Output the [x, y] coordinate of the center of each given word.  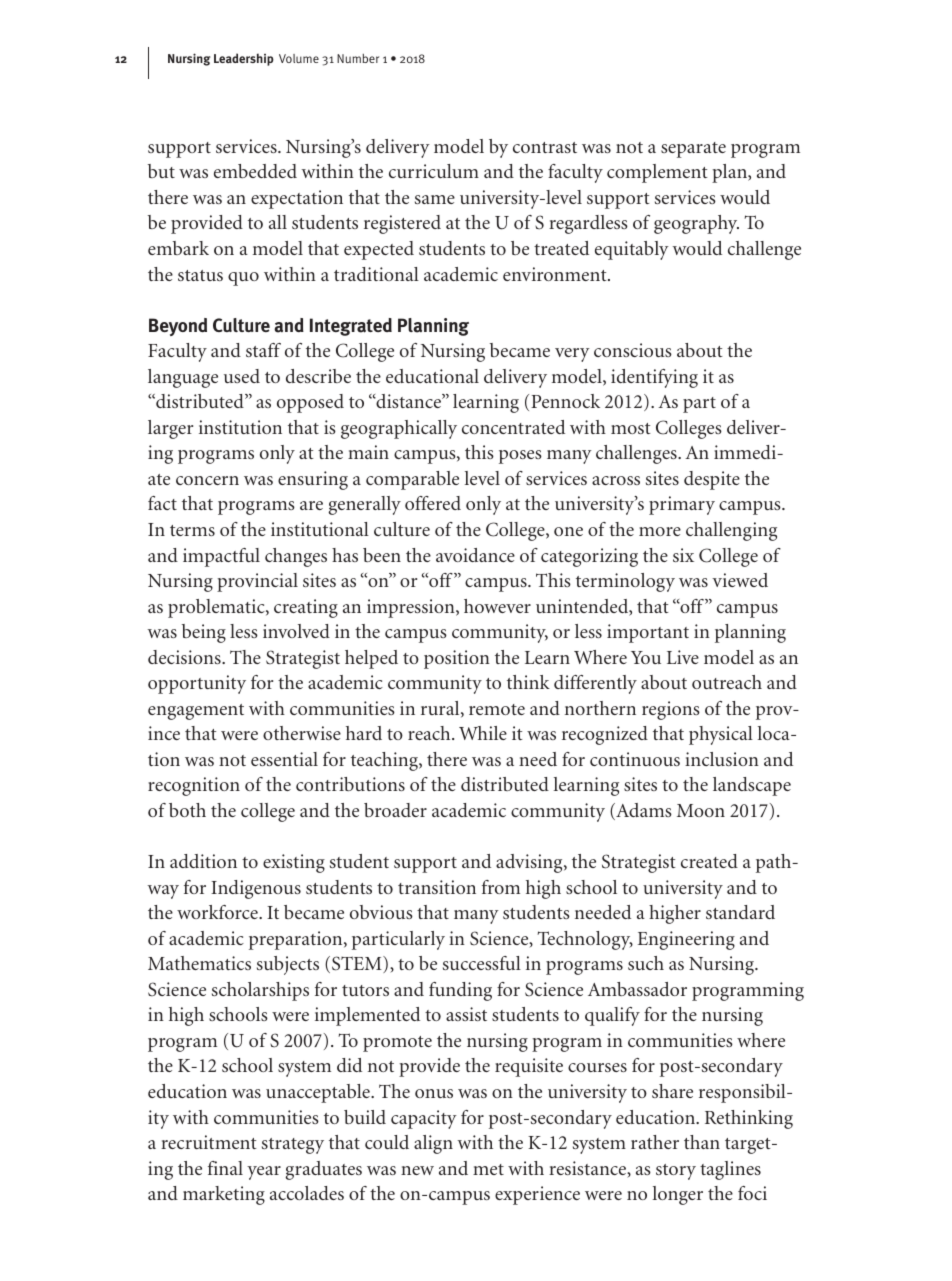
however [497, 606]
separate [693, 150]
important [648, 633]
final [225, 1168]
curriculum [434, 171]
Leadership [244, 59]
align [433, 1144]
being [204, 633]
